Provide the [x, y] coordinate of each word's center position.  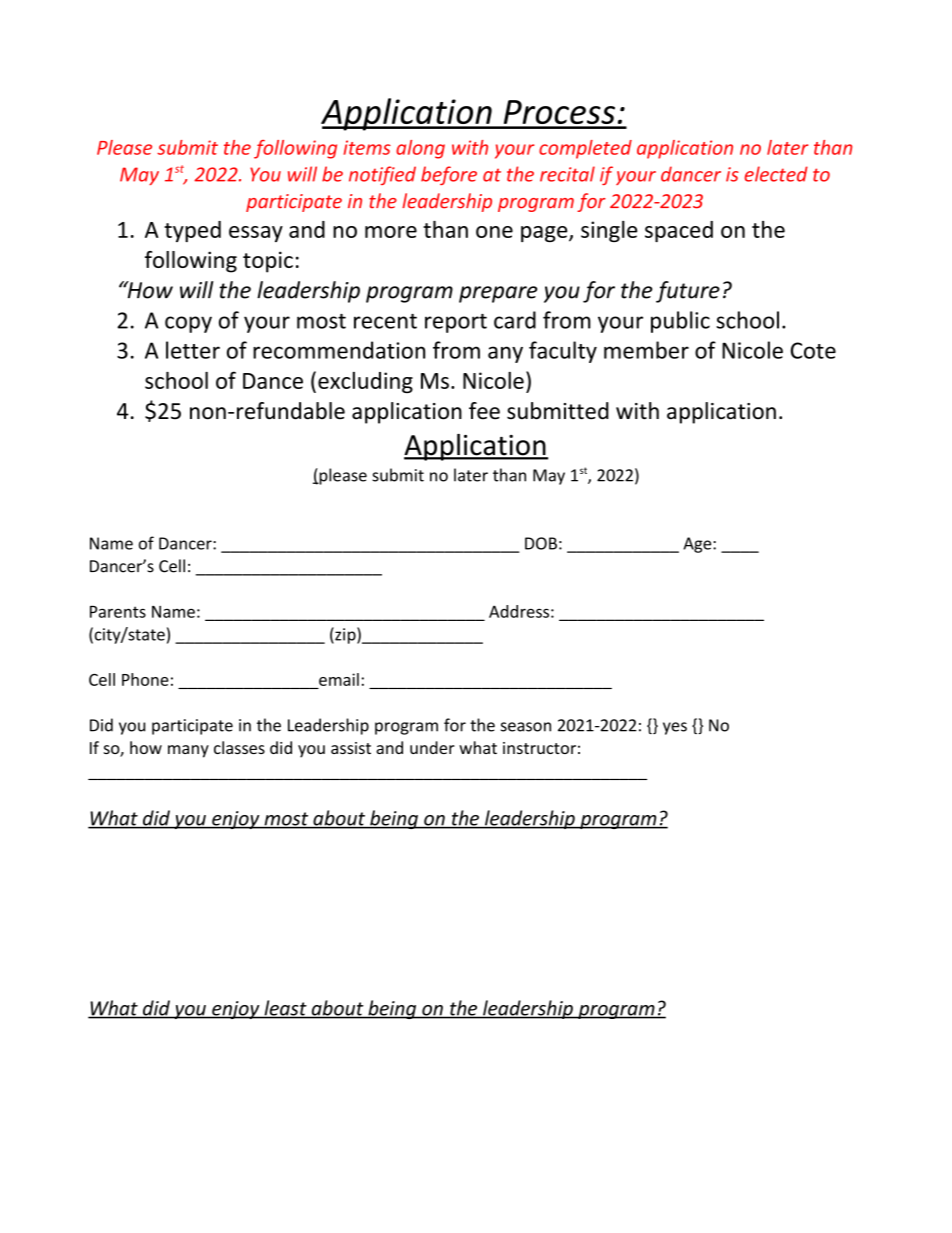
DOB [541, 543]
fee [484, 411]
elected [776, 174]
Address [519, 611]
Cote [813, 350]
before [449, 175]
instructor [539, 748]
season [526, 727]
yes [675, 728]
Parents [118, 612]
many [188, 751]
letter [193, 350]
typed [192, 231]
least [285, 1009]
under [432, 747]
